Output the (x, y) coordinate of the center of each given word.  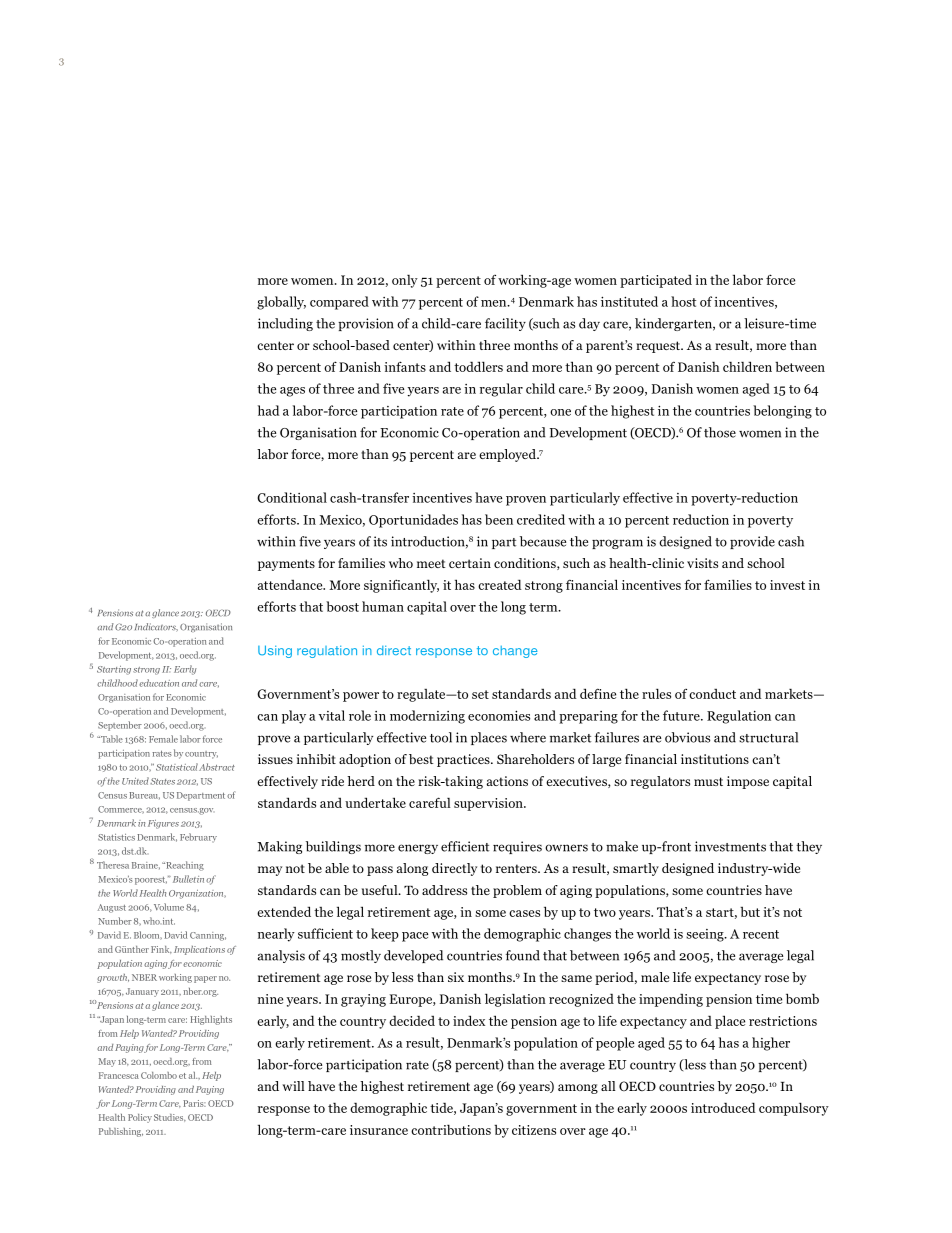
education (159, 683)
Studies (170, 1118)
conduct (712, 694)
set (480, 694)
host (683, 301)
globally (281, 303)
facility (505, 324)
